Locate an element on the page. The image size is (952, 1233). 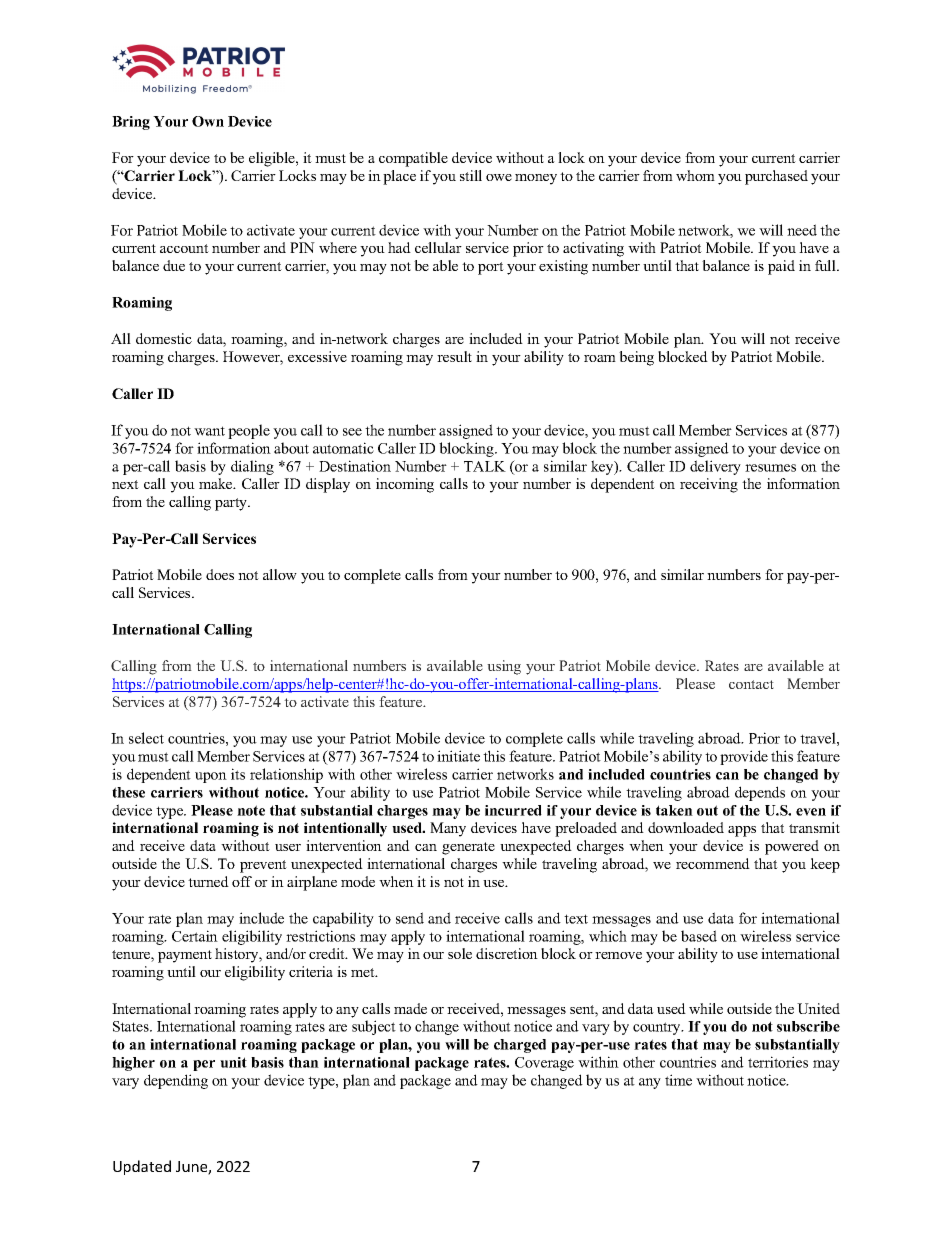
purchased is located at coordinates (776, 177).
